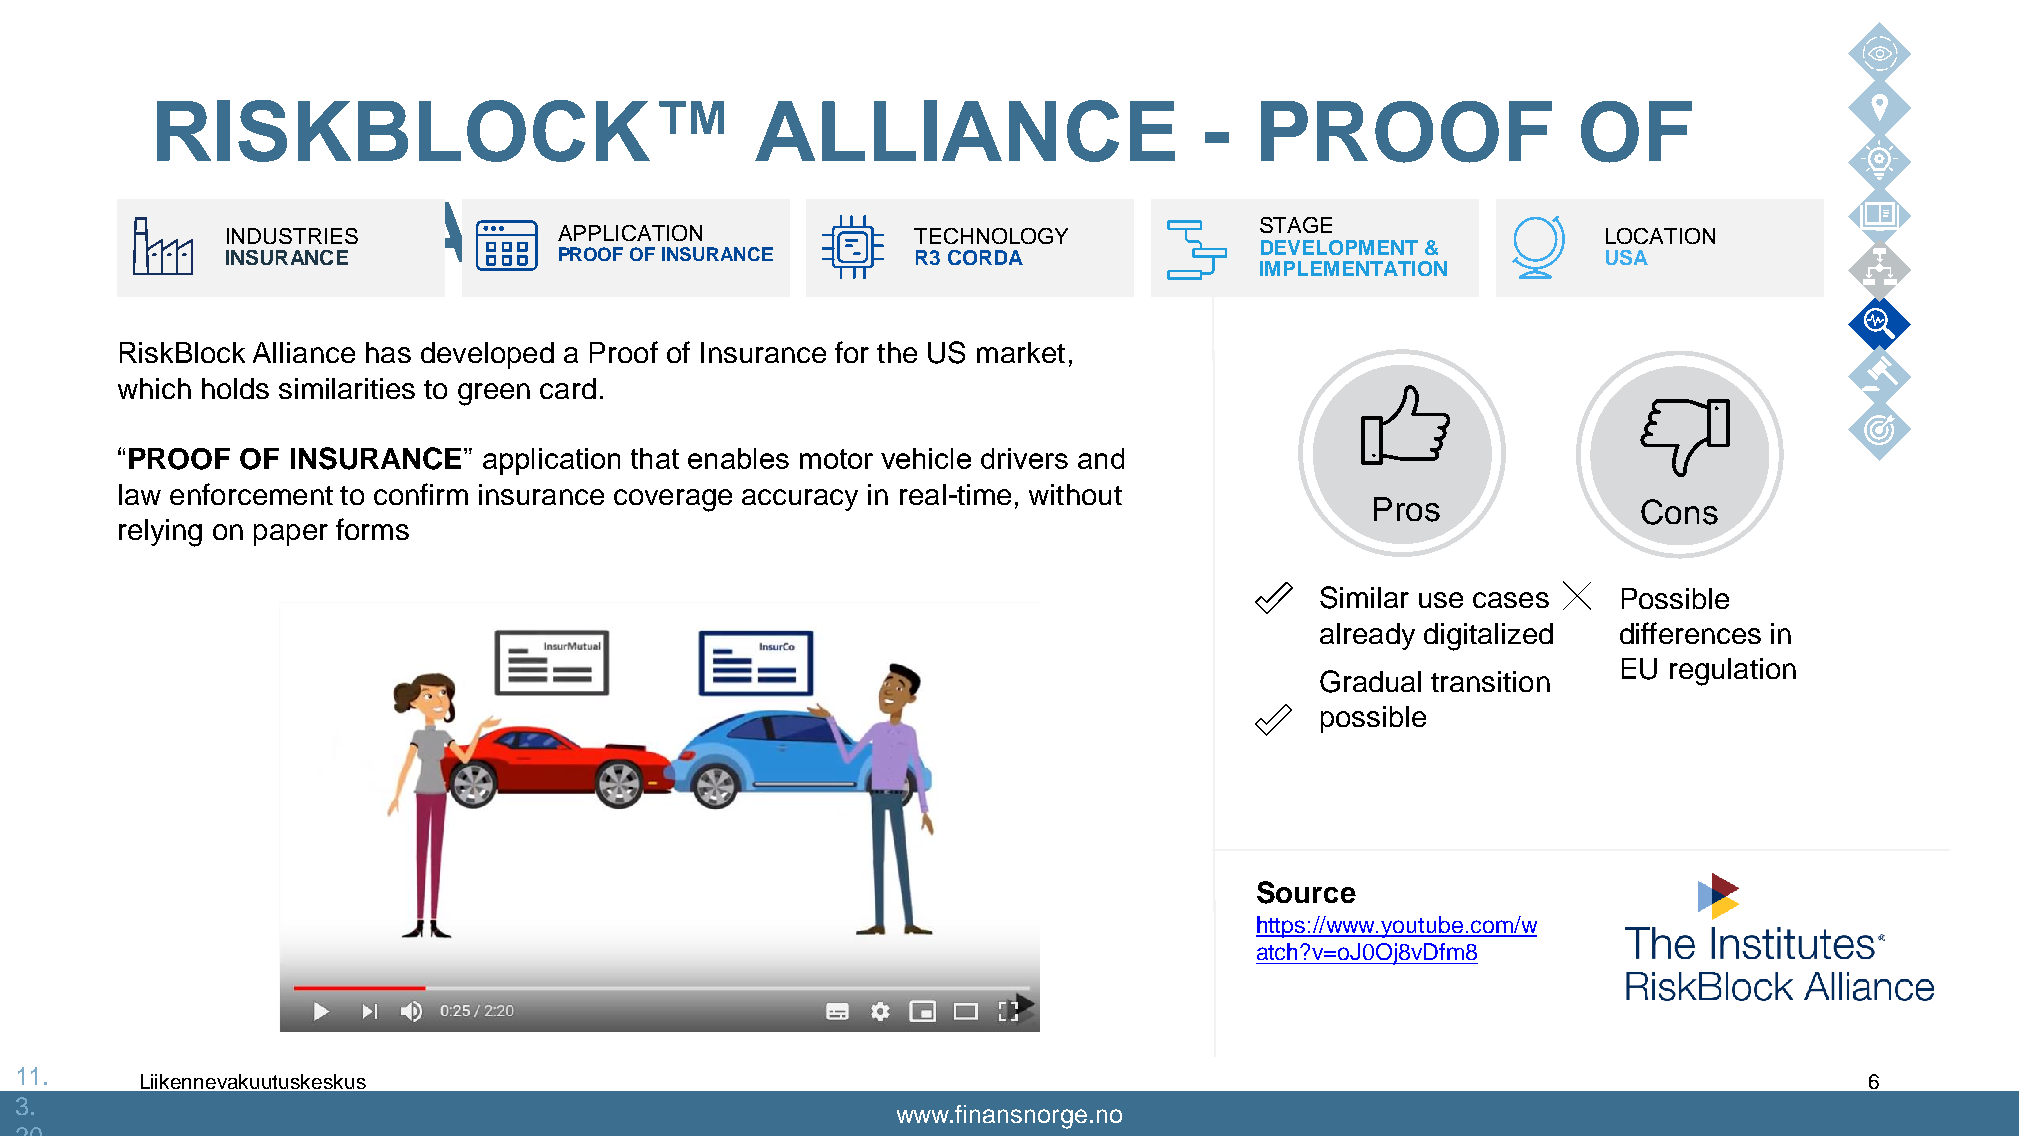  What do you see at coordinates (1627, 257) in the page?
I see `USA` at bounding box center [1627, 257].
